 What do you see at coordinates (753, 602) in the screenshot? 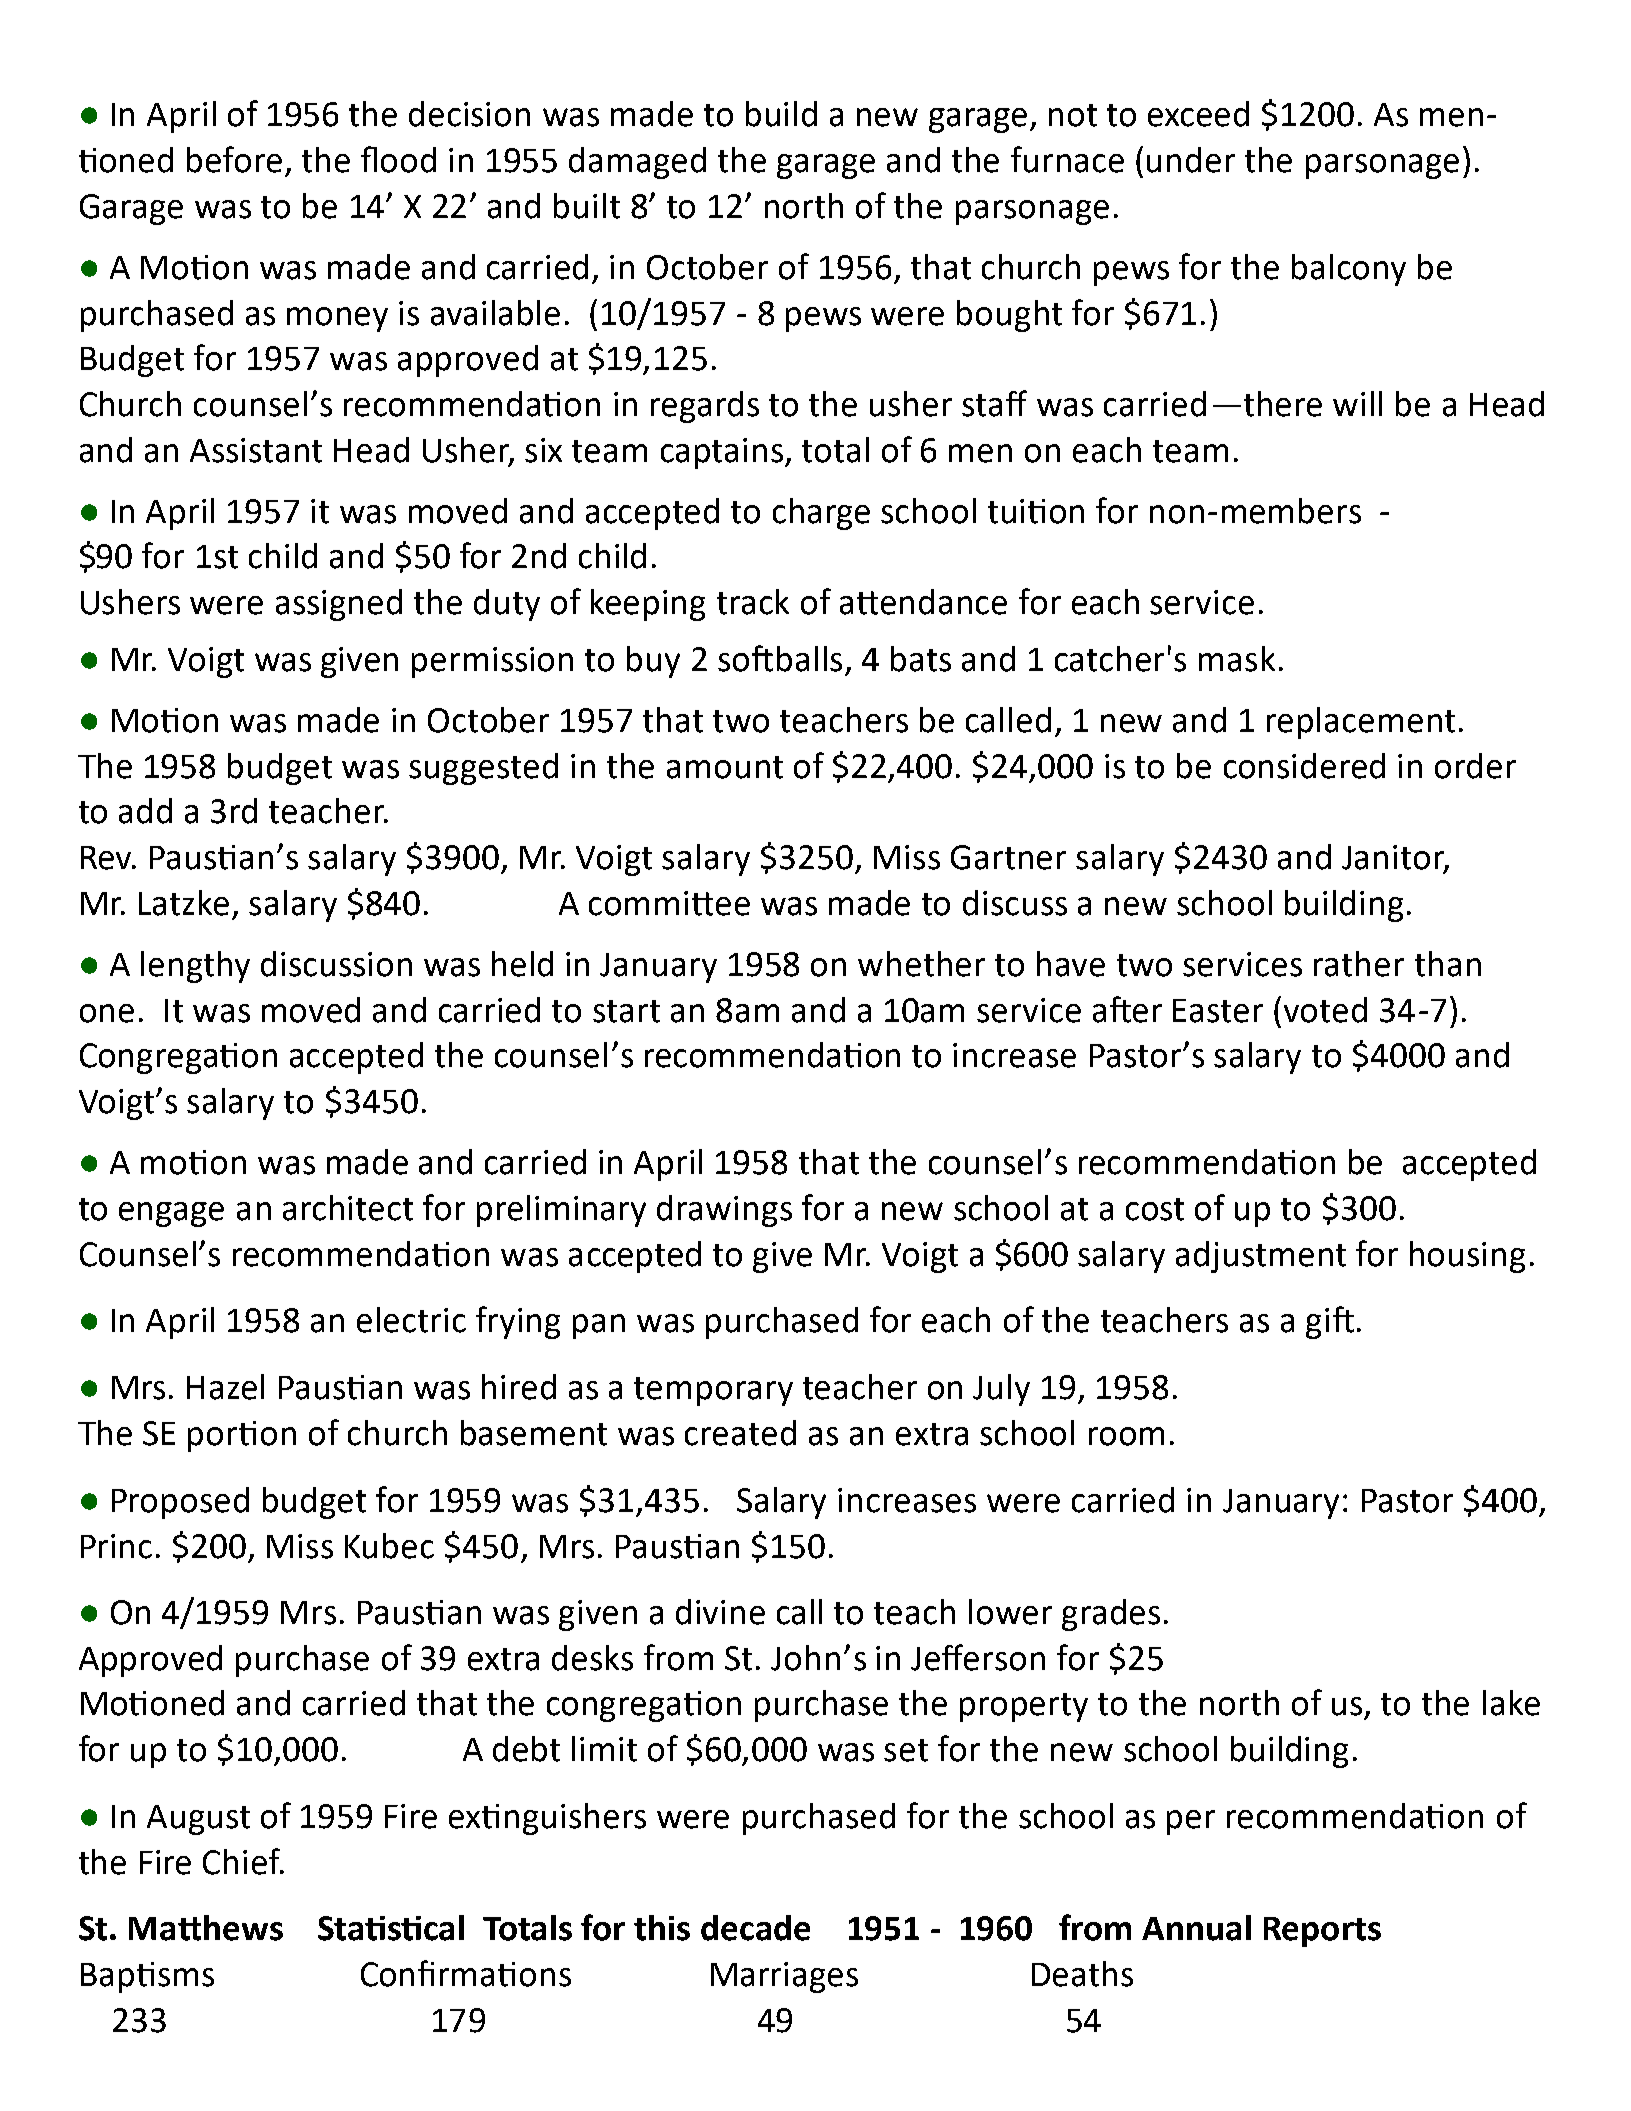
I see `track` at bounding box center [753, 602].
